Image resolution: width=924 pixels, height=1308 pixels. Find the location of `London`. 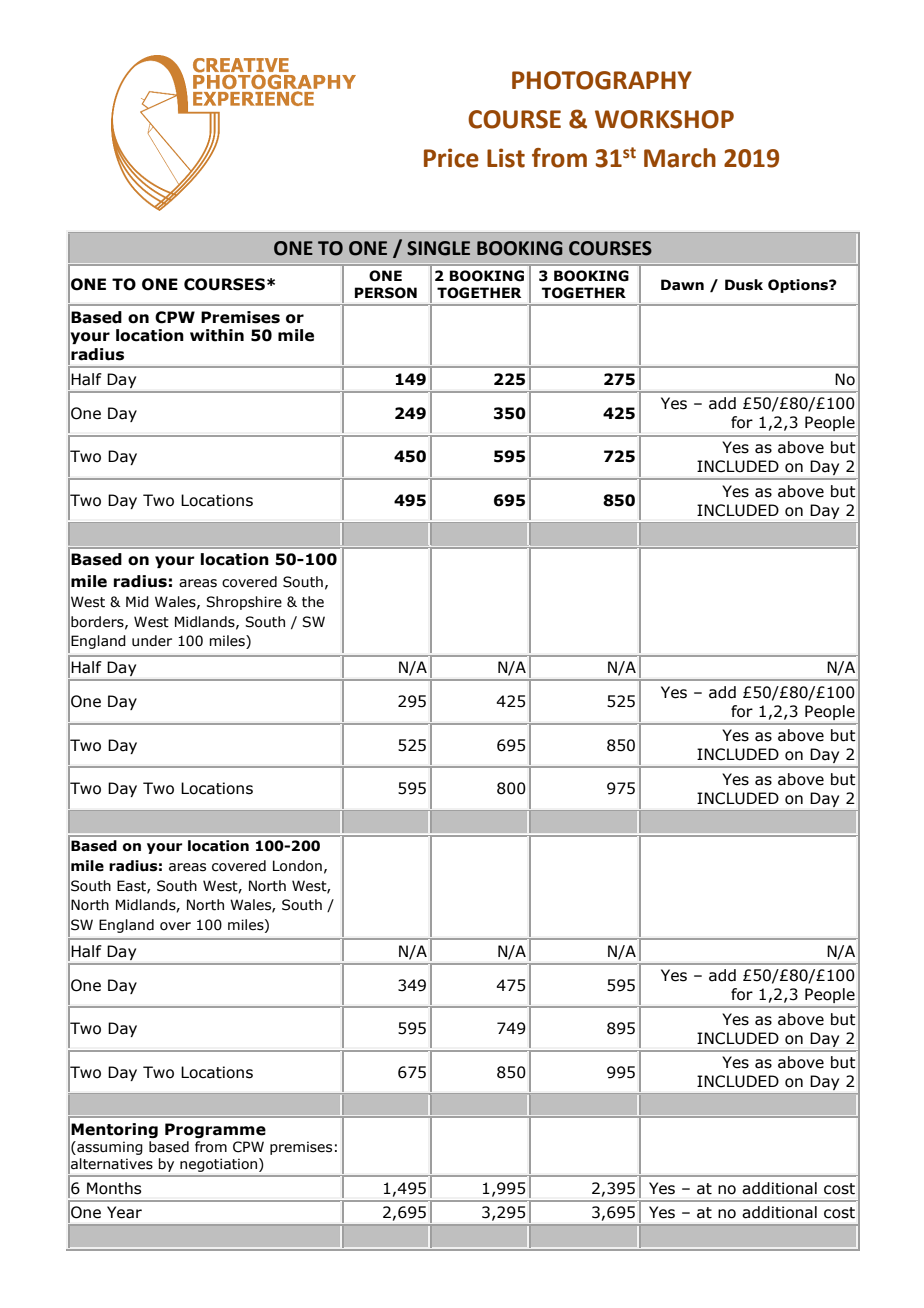

London is located at coordinates (297, 866).
